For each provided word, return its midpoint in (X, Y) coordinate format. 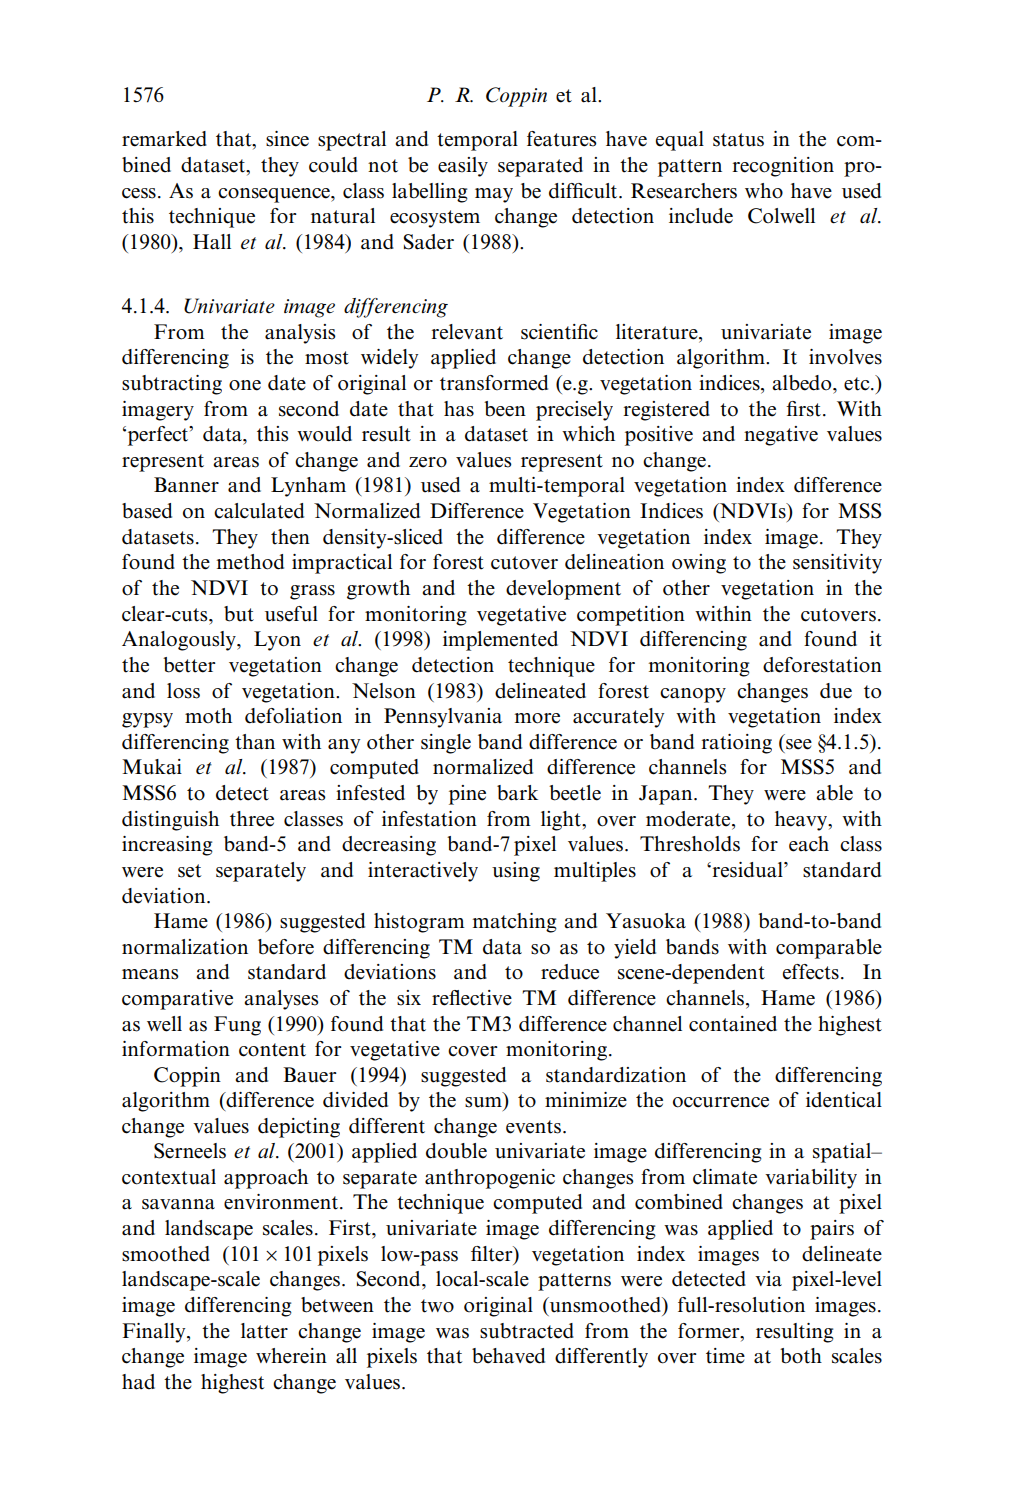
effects (811, 972)
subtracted (527, 1331)
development (563, 590)
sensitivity (837, 564)
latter (264, 1331)
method (250, 562)
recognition (783, 167)
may (494, 195)
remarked (164, 139)
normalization (185, 947)
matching (515, 923)
